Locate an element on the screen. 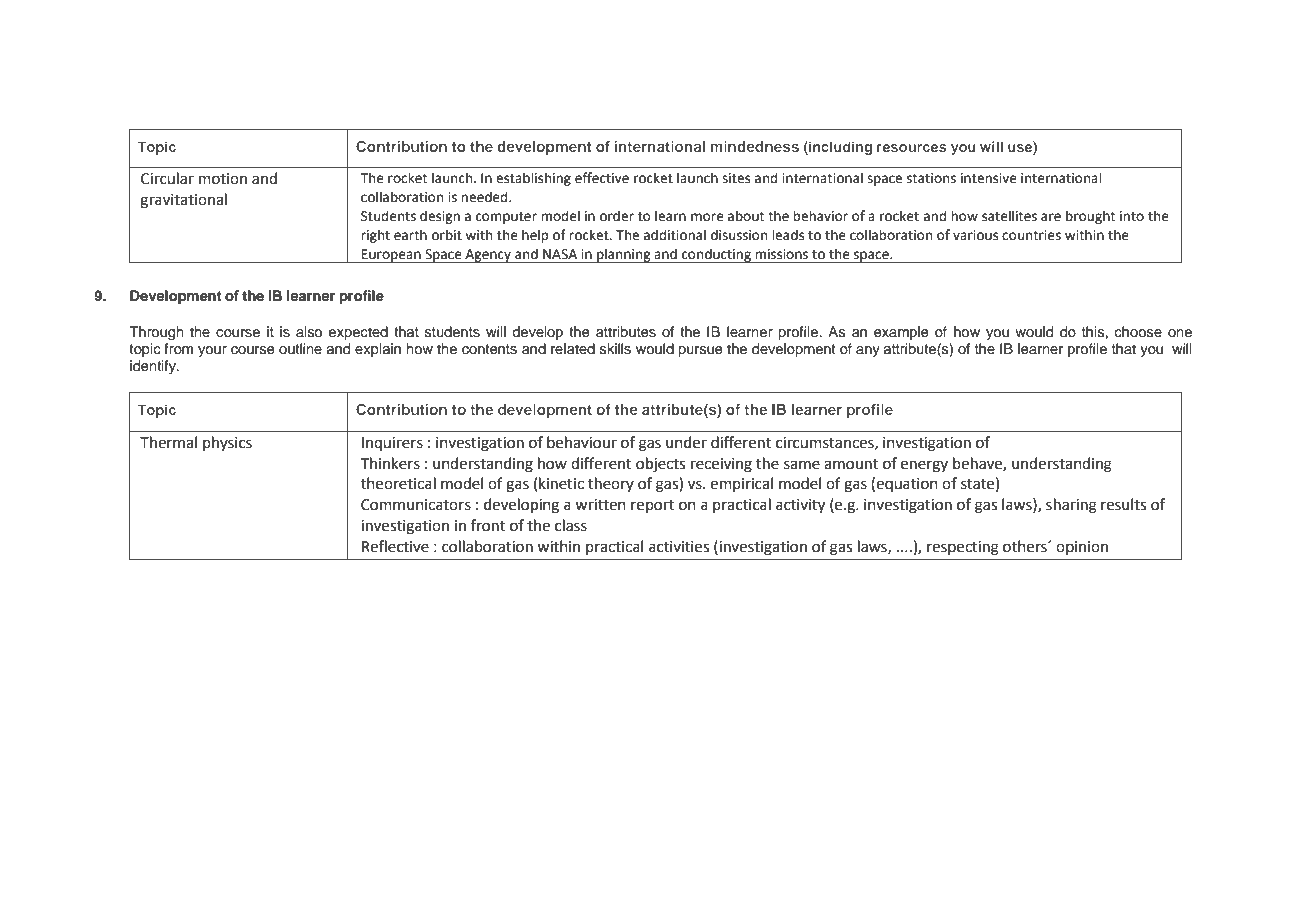 The height and width of the screenshot is (924, 1307). motion is located at coordinates (223, 179).
